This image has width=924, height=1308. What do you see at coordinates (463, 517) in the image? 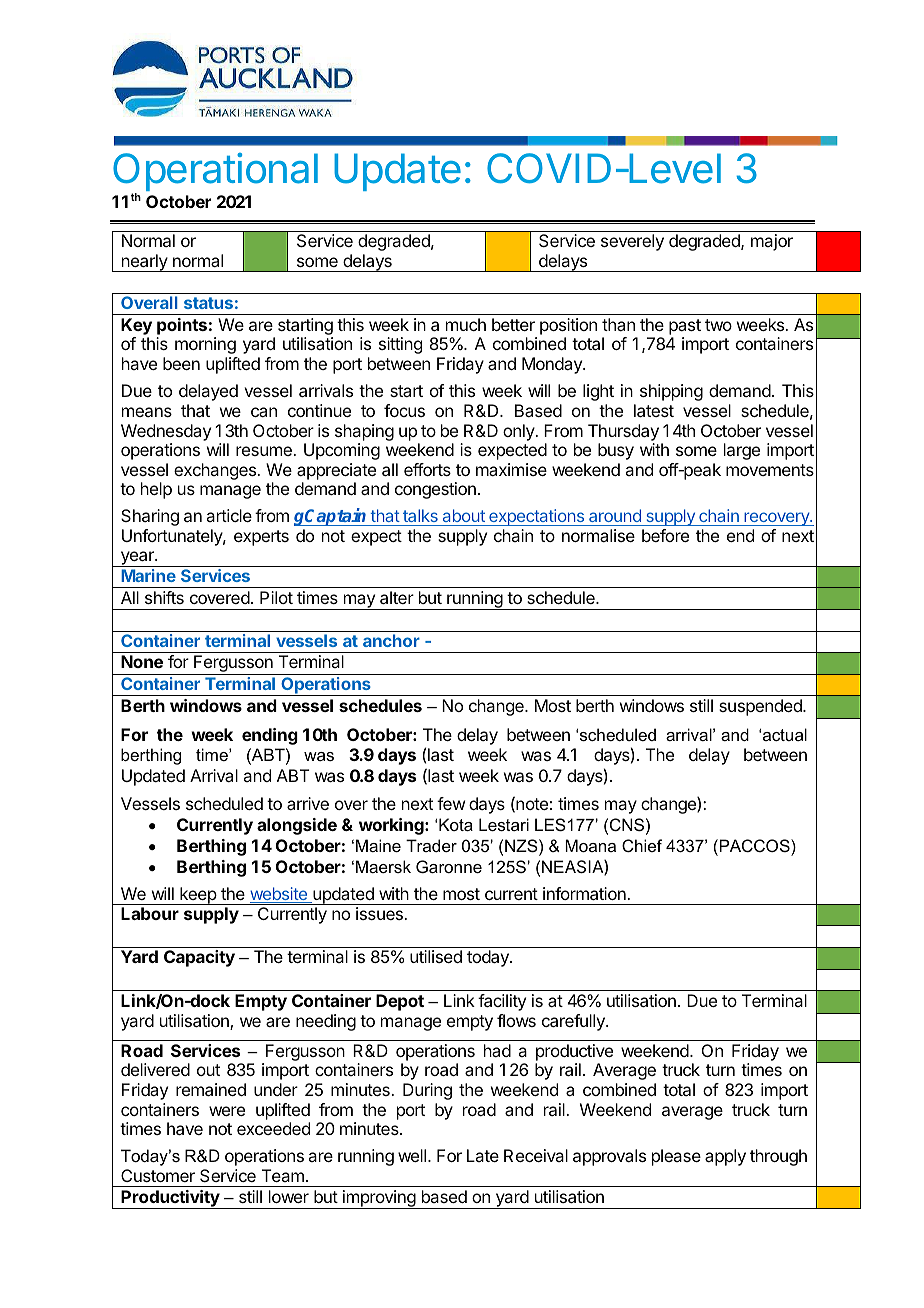
I see `about` at bounding box center [463, 517].
